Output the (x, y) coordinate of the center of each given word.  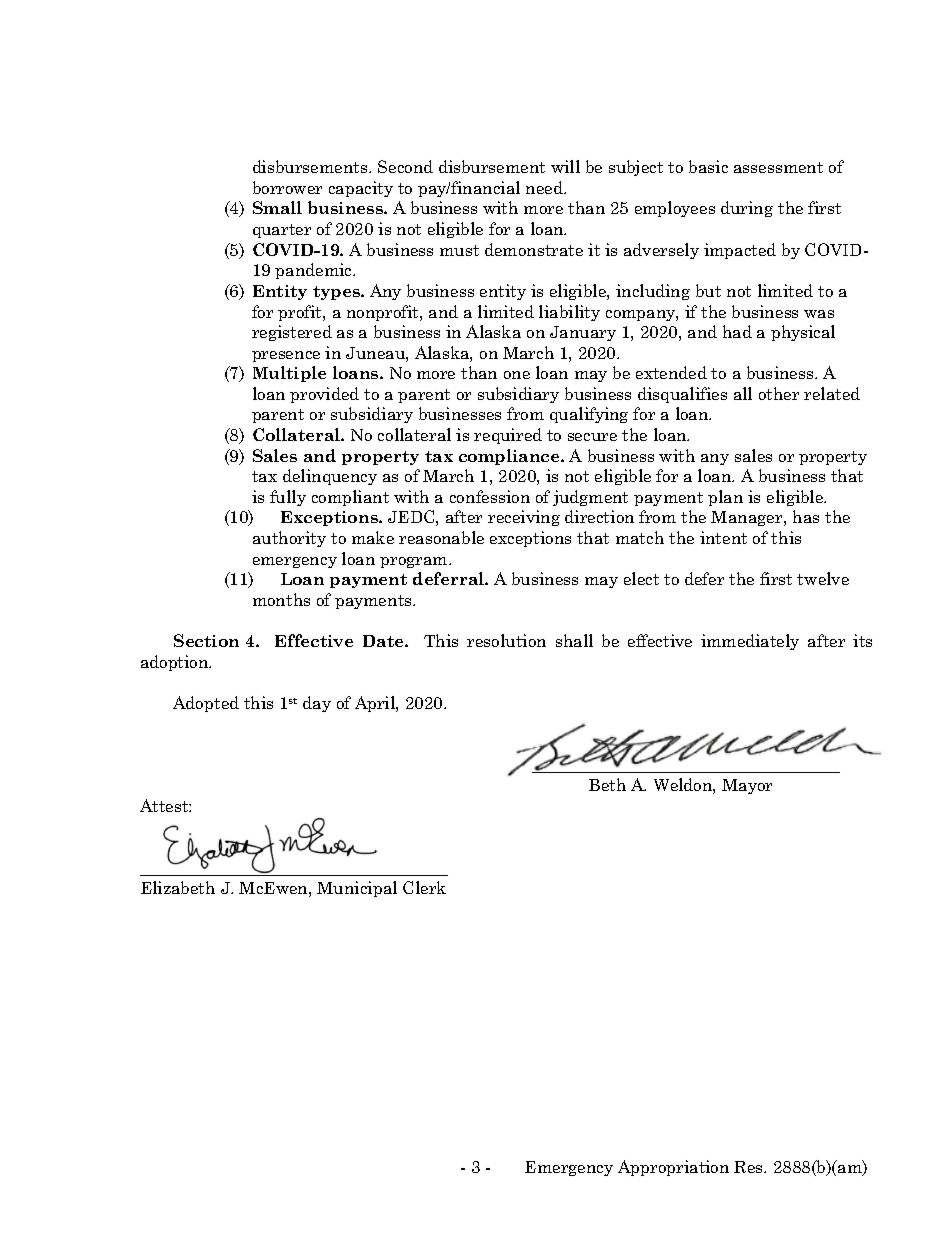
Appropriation (673, 1168)
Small (277, 207)
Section (206, 640)
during (747, 209)
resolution (506, 640)
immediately (750, 642)
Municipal (357, 889)
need (545, 187)
